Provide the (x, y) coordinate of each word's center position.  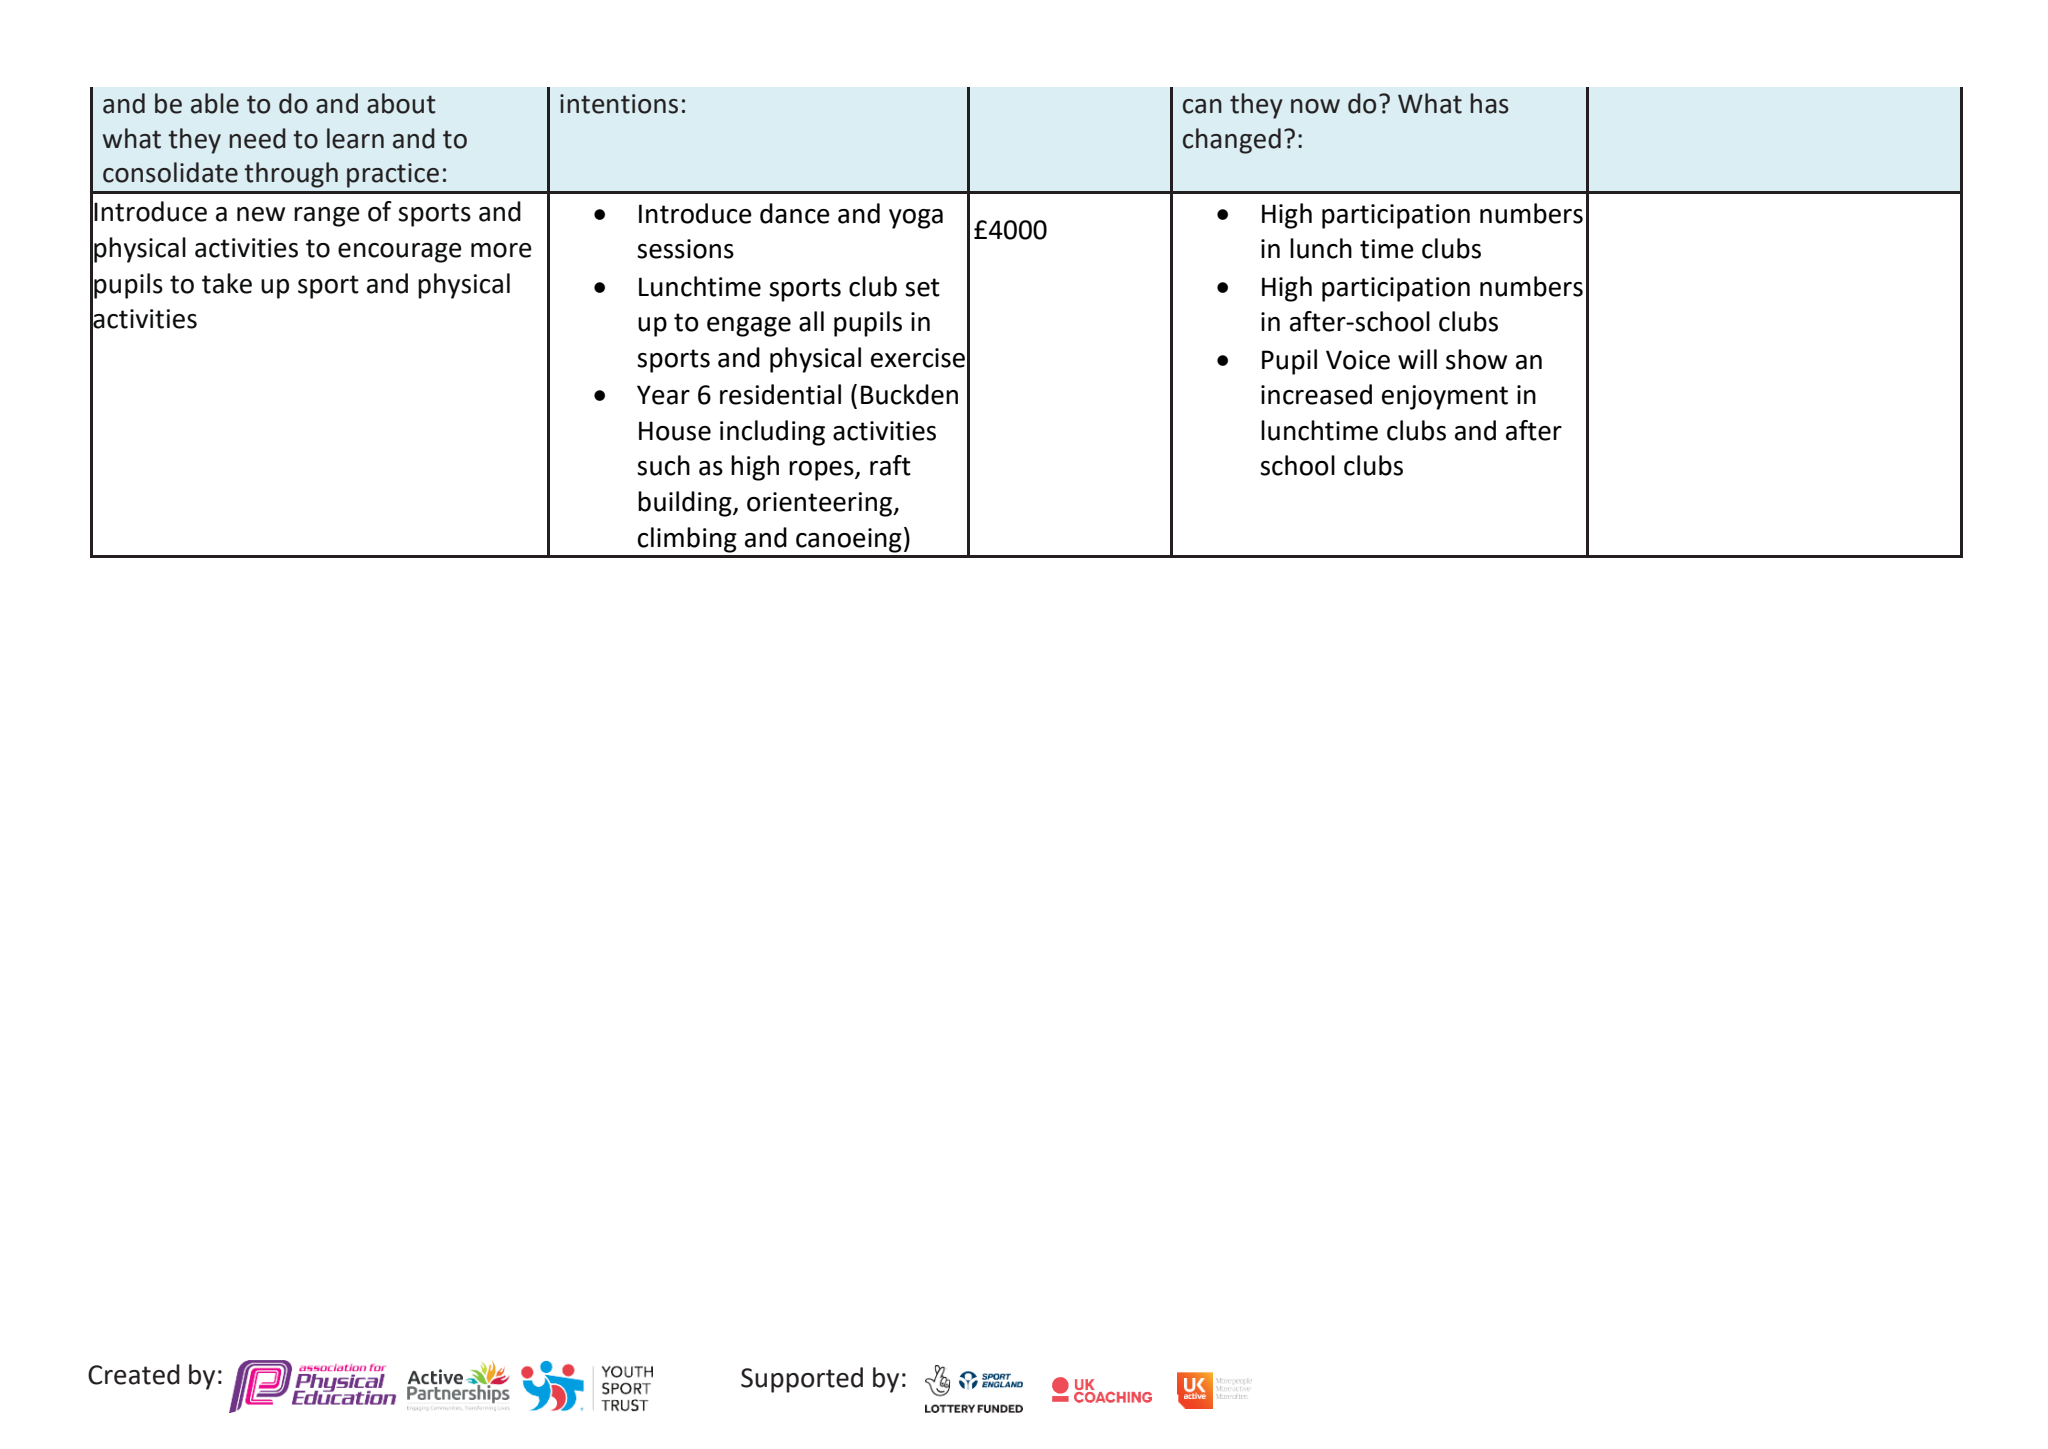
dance (795, 213)
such (663, 465)
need (257, 138)
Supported (802, 1380)
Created (134, 1374)
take (227, 283)
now (1315, 106)
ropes (822, 471)
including (772, 433)
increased (1316, 394)
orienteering (821, 504)
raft (890, 465)
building (686, 504)
